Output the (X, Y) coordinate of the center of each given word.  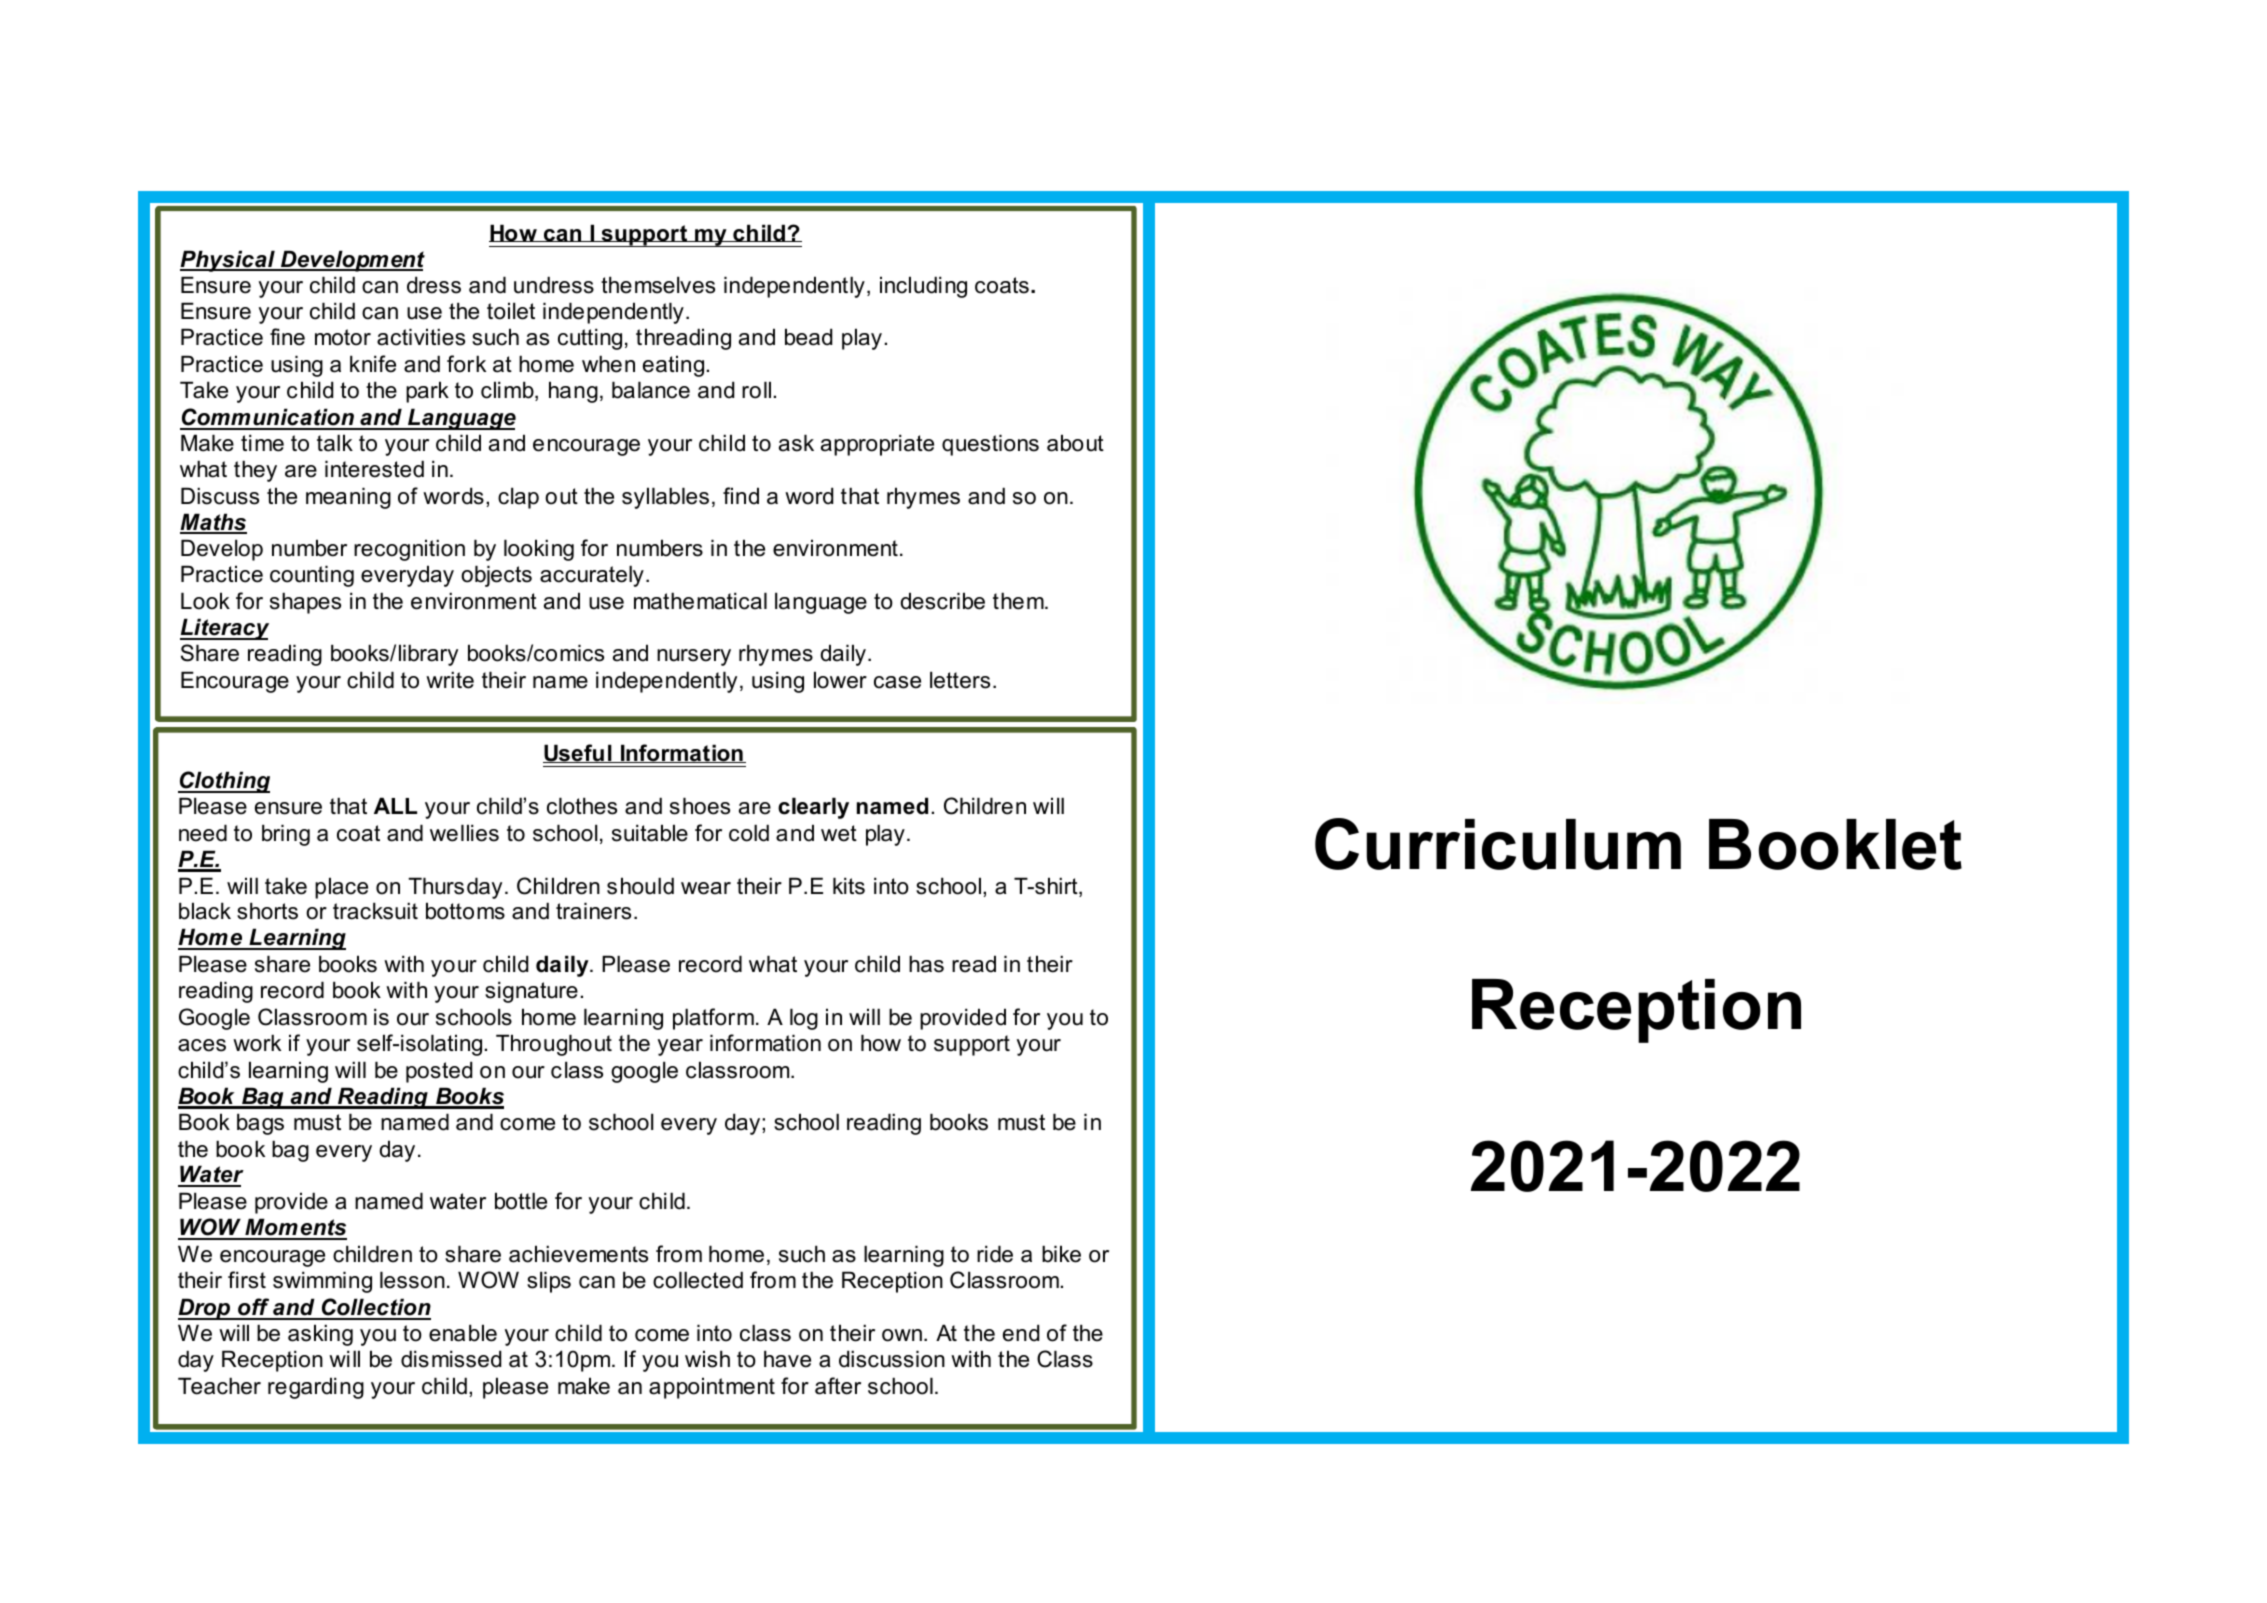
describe (942, 601)
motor (343, 337)
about (1075, 443)
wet (839, 833)
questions (990, 445)
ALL (395, 805)
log (804, 1019)
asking (320, 1335)
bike (1061, 1254)
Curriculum (1498, 844)
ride (995, 1254)
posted (439, 1072)
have (787, 1359)
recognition (409, 550)
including (923, 287)
